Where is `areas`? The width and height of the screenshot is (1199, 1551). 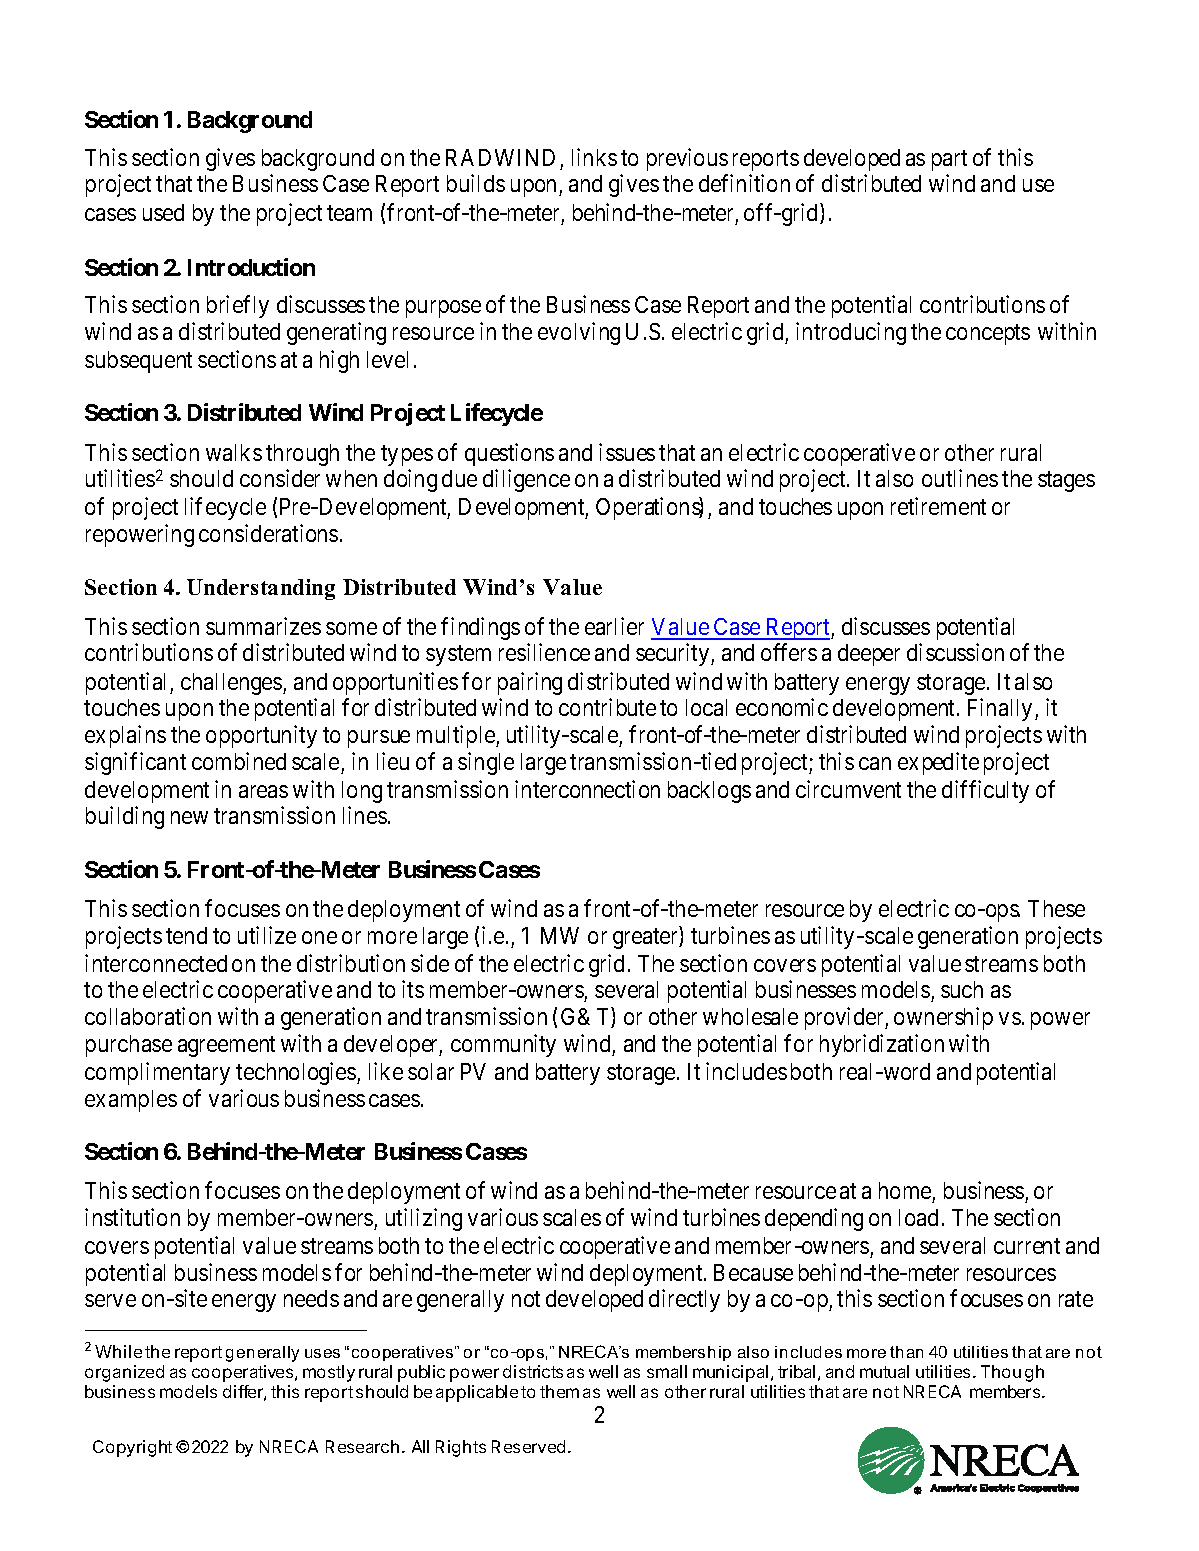 areas is located at coordinates (263, 791).
